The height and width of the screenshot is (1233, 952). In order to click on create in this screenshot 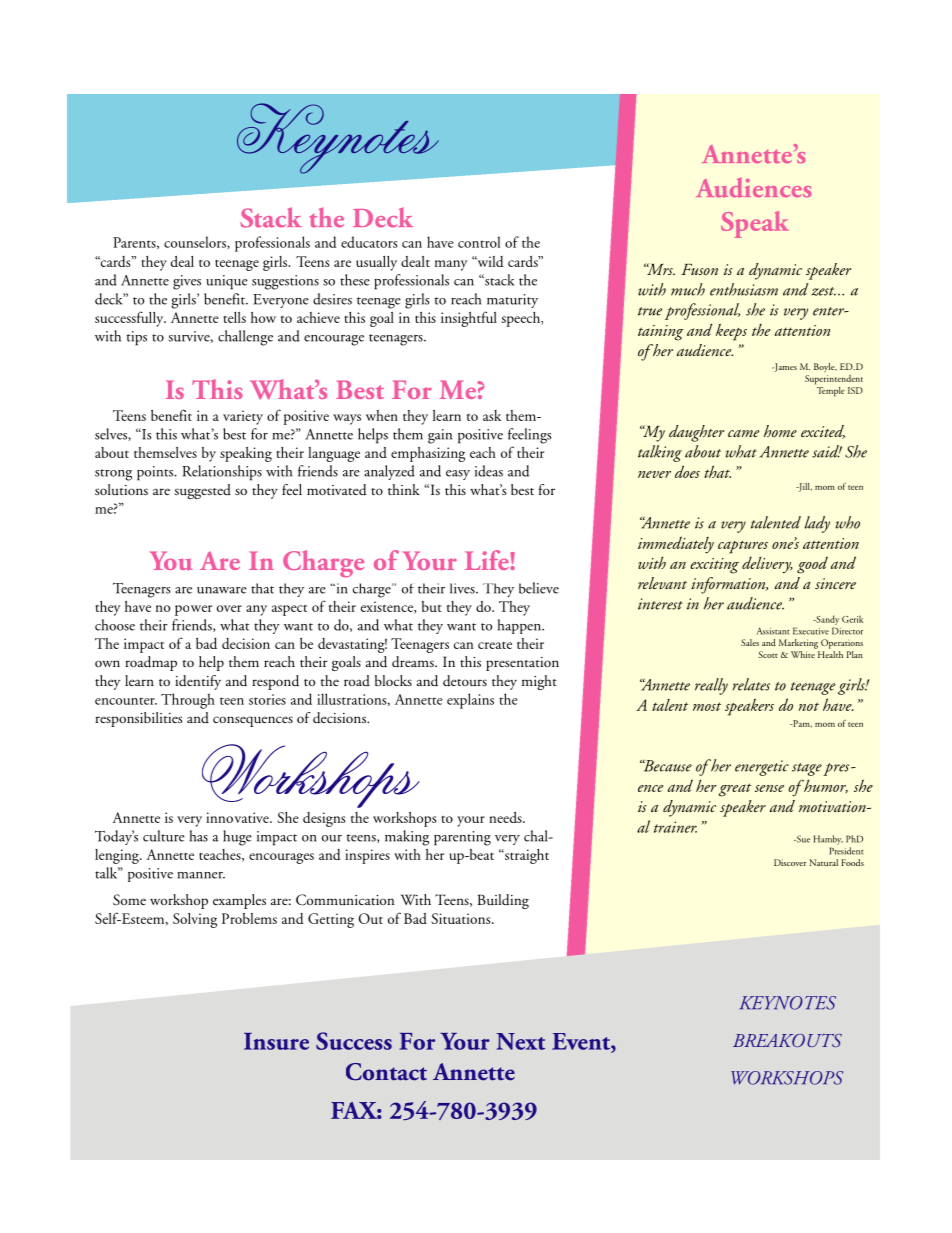, I will do `click(495, 645)`.
